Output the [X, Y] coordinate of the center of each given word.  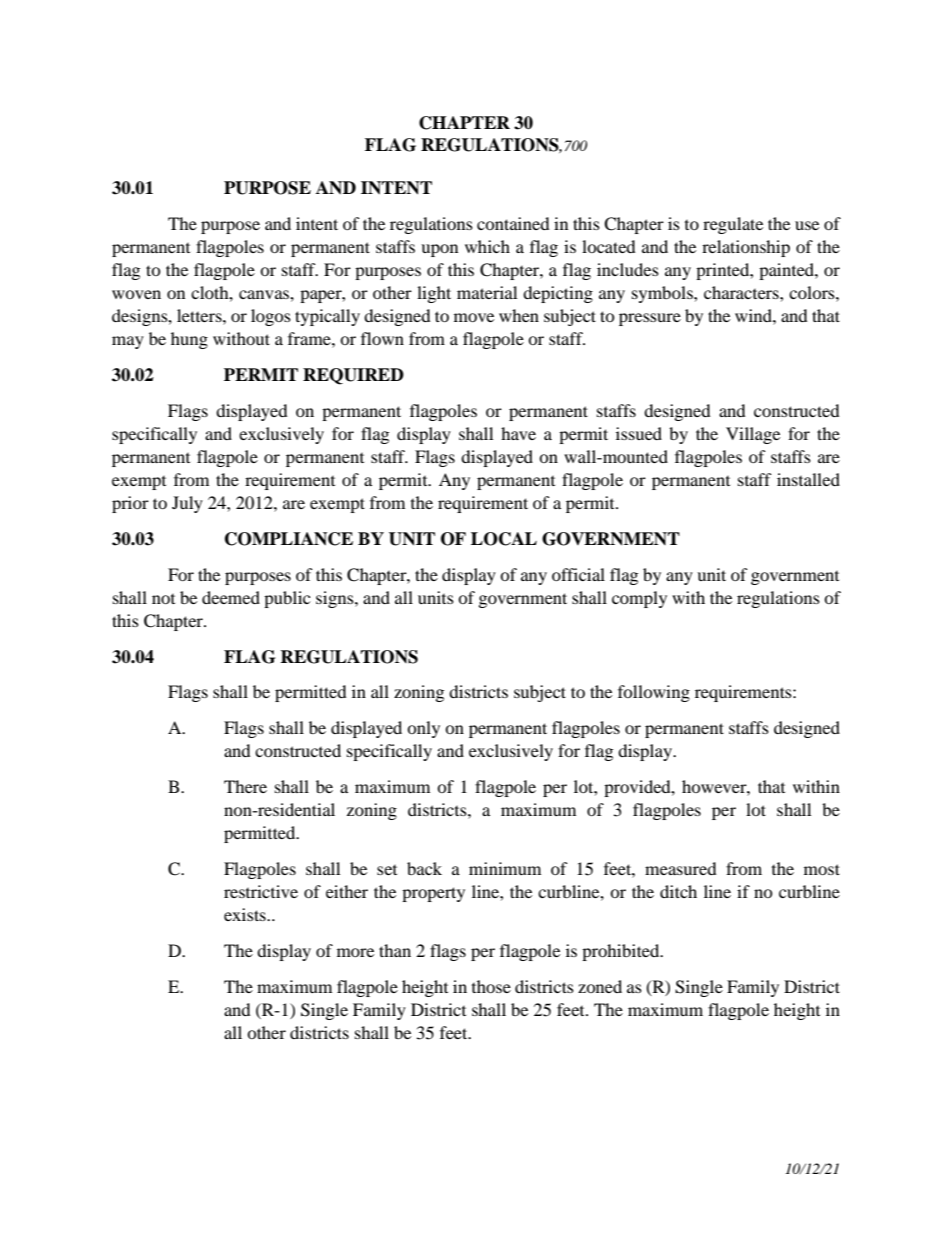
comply [639, 599]
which [487, 246]
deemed [231, 597]
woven [136, 294]
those [491, 986]
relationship [746, 248]
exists [246, 914]
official [578, 574]
